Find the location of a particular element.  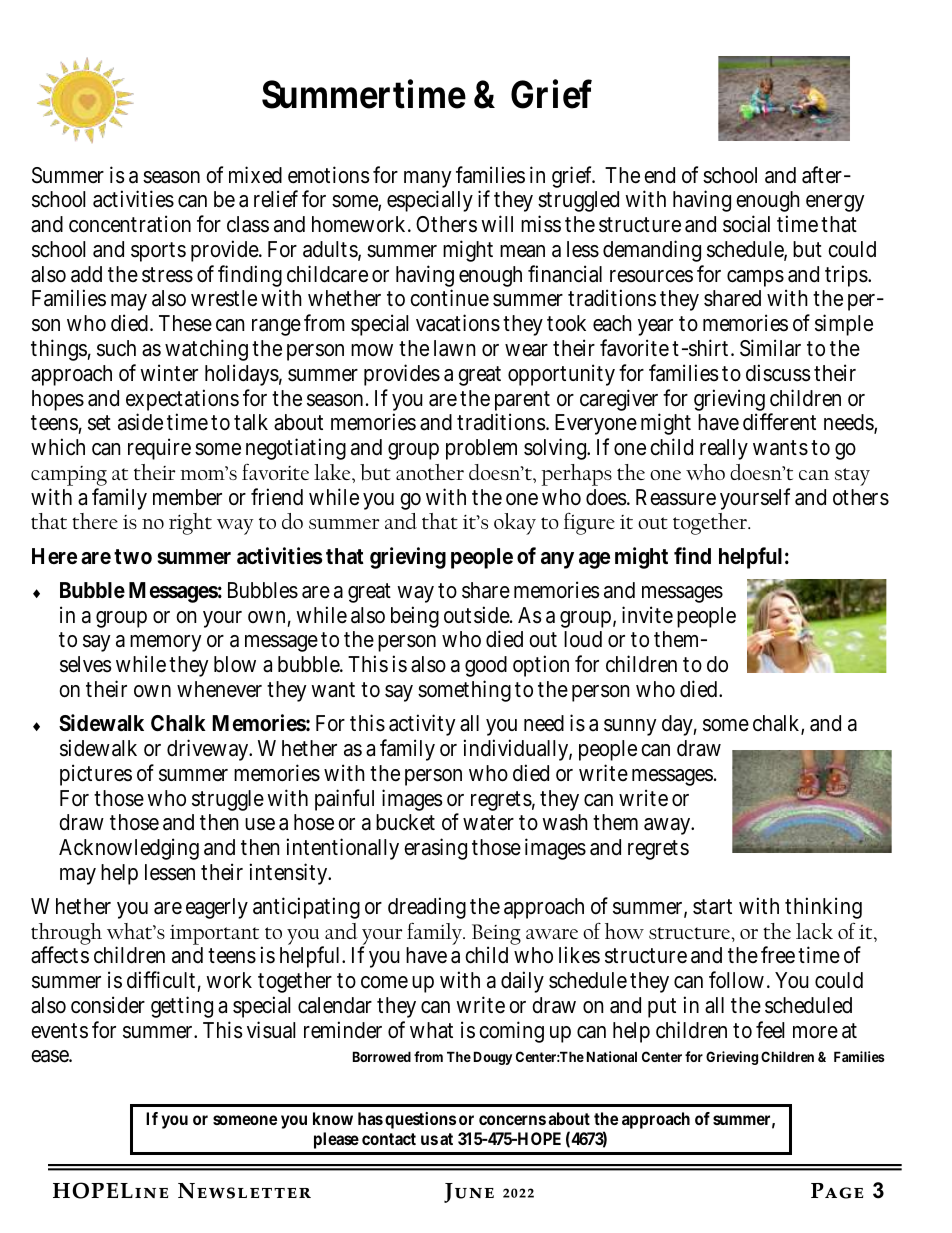

Reassure is located at coordinates (676, 497).
